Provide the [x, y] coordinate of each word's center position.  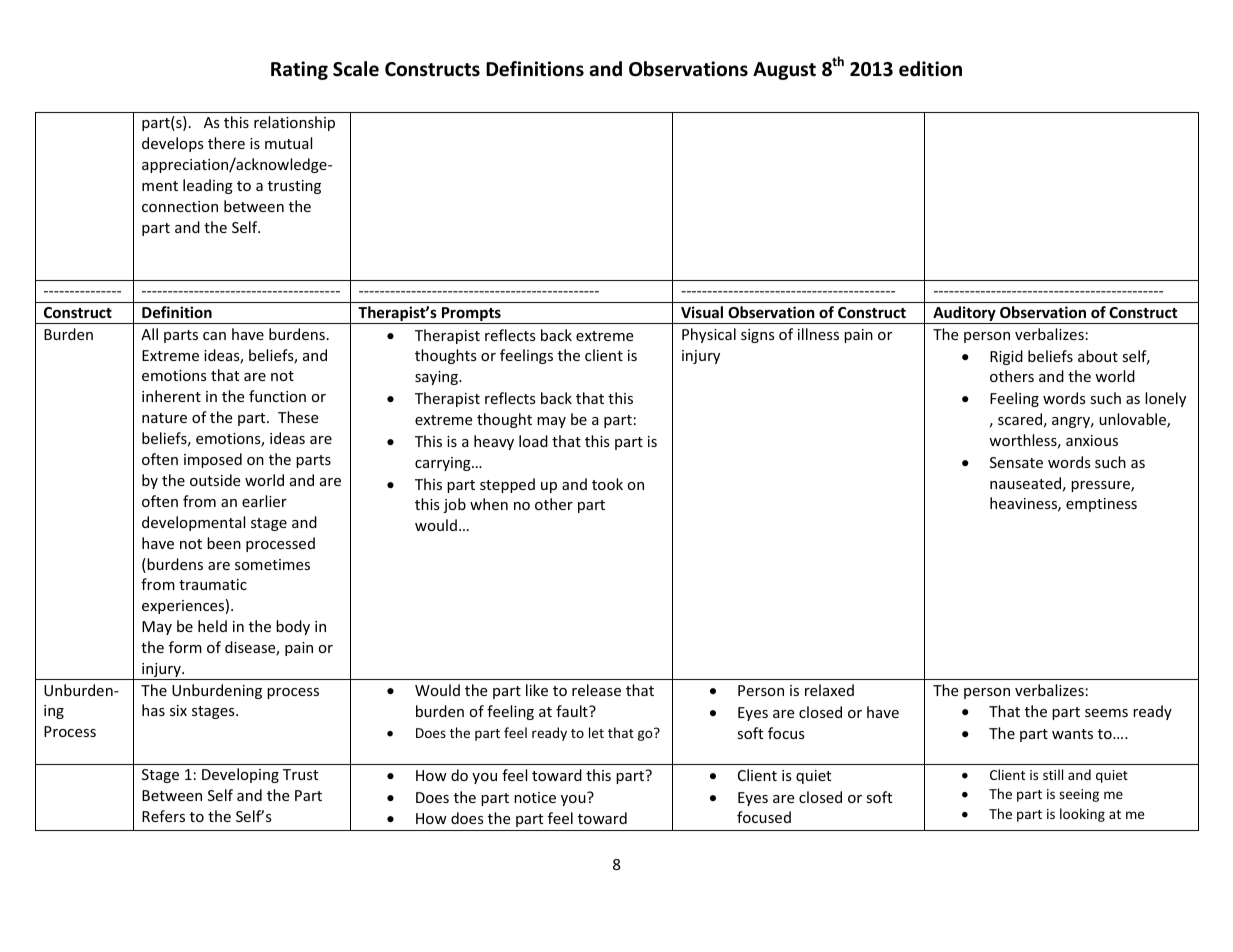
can [214, 336]
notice [535, 797]
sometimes [272, 564]
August [784, 71]
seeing [1079, 795]
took [607, 484]
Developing [240, 775]
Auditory [964, 315]
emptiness [1101, 505]
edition [930, 69]
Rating [299, 70]
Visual [702, 312]
